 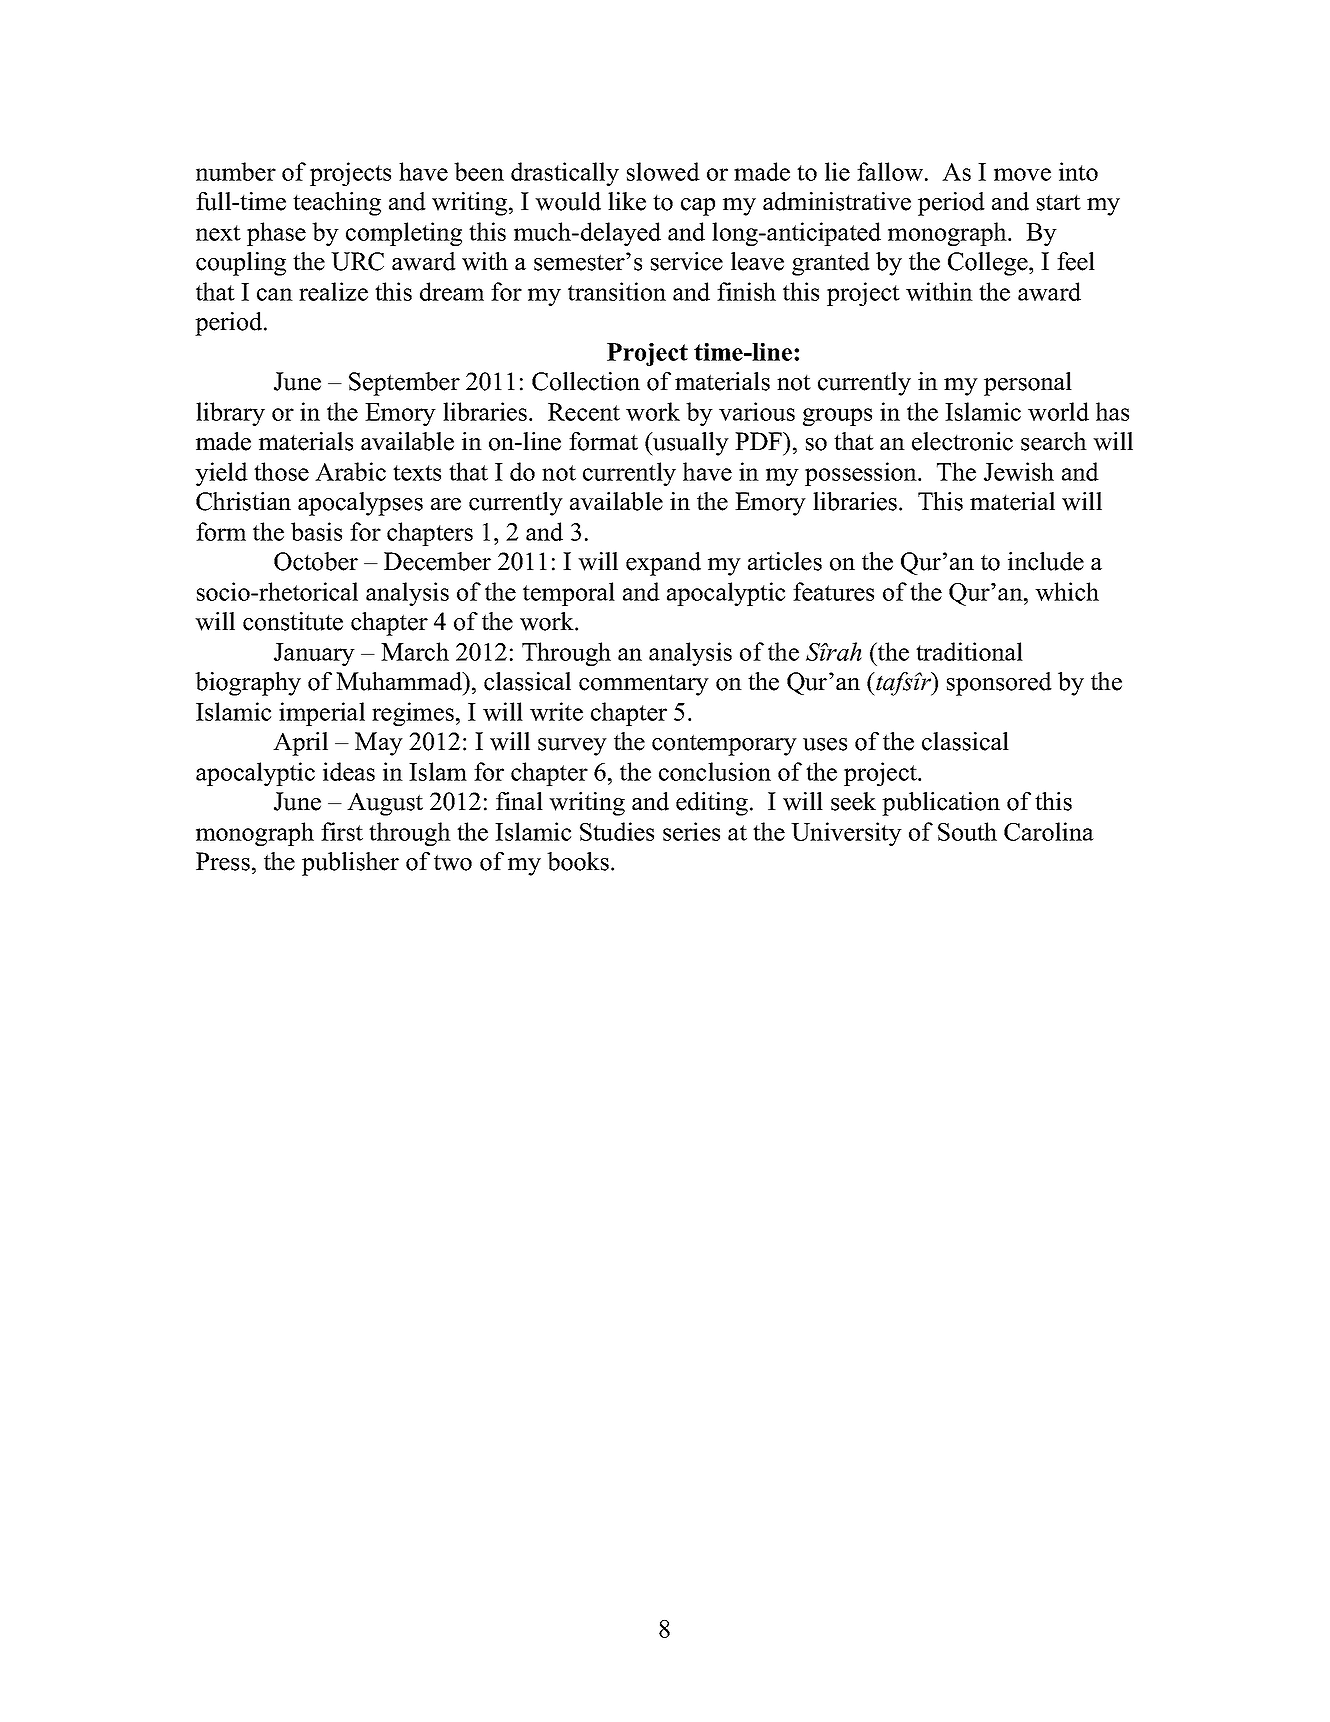 I want to click on teaching, so click(x=337, y=204).
